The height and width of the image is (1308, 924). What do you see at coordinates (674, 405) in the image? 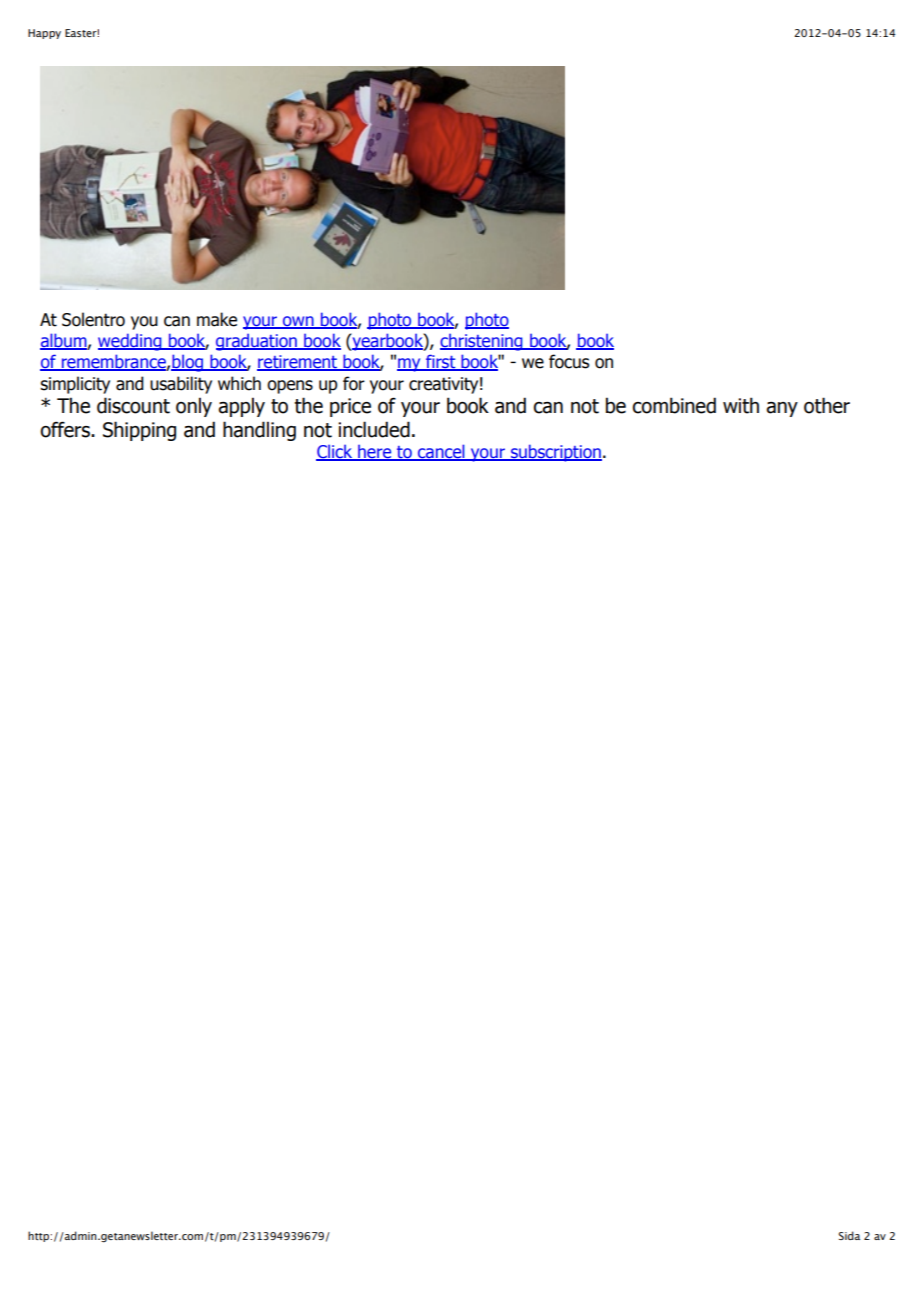
I see `combined` at bounding box center [674, 405].
